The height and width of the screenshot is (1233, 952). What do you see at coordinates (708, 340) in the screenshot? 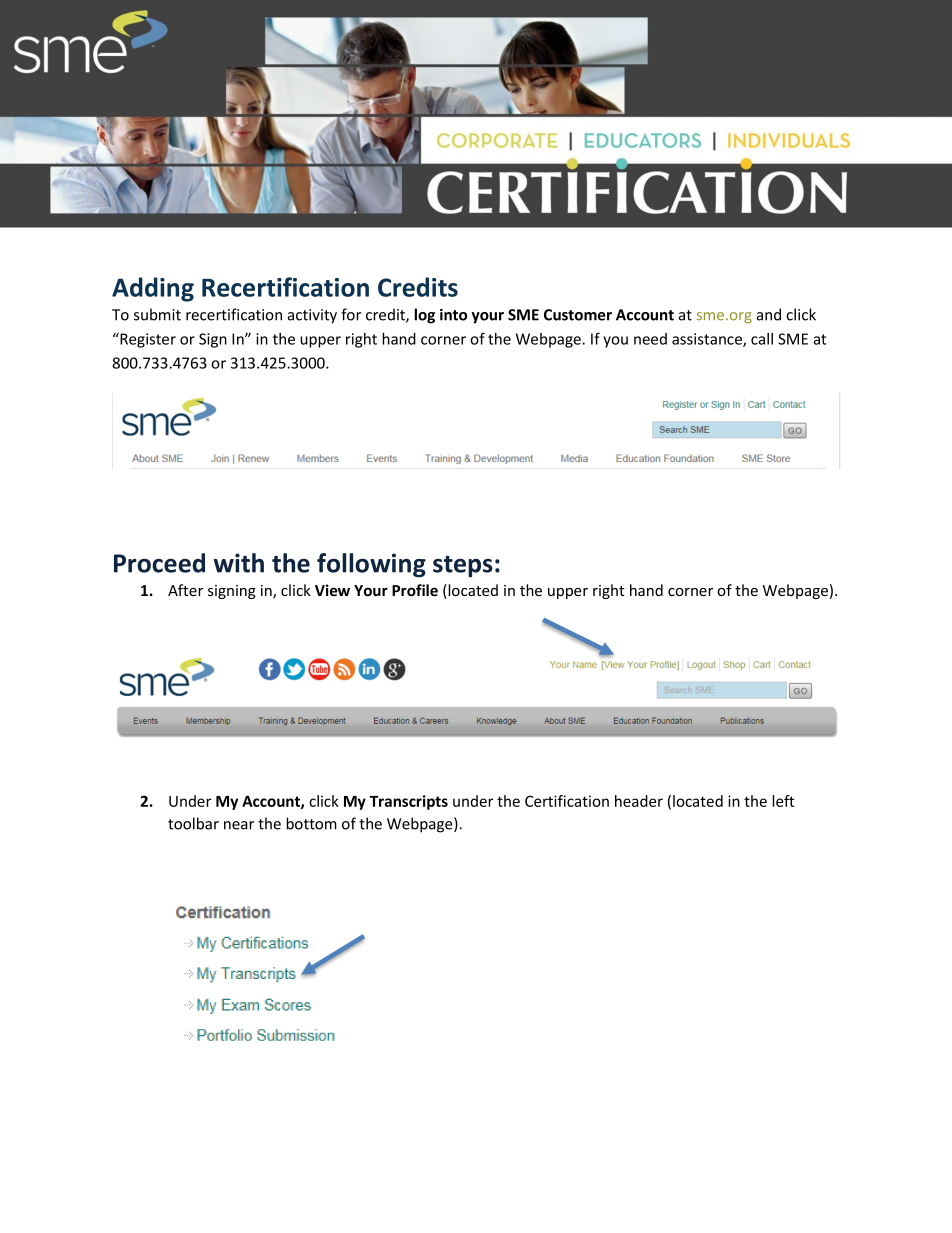
I see `assistance` at bounding box center [708, 340].
